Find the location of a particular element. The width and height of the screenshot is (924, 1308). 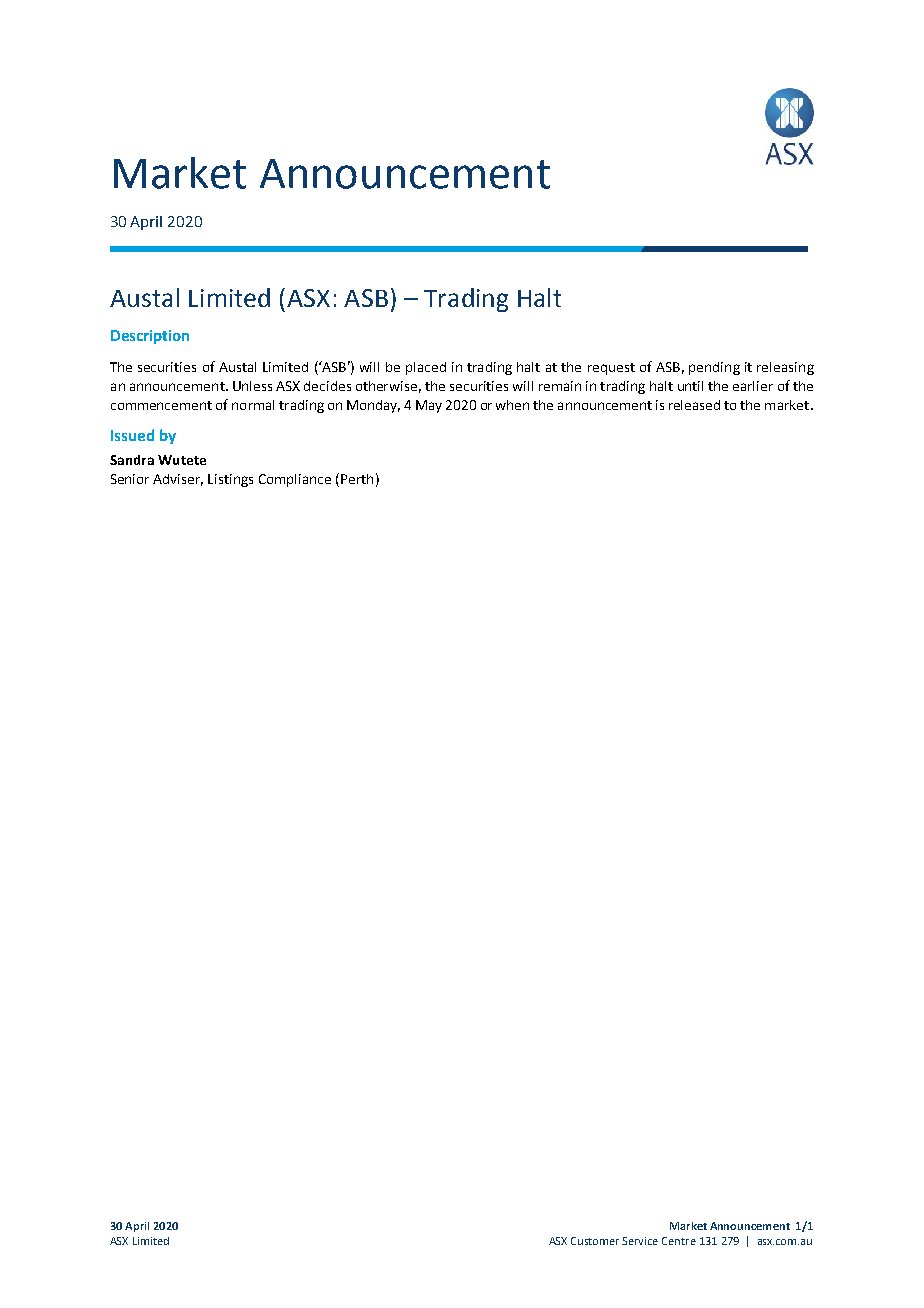

placed is located at coordinates (426, 368).
